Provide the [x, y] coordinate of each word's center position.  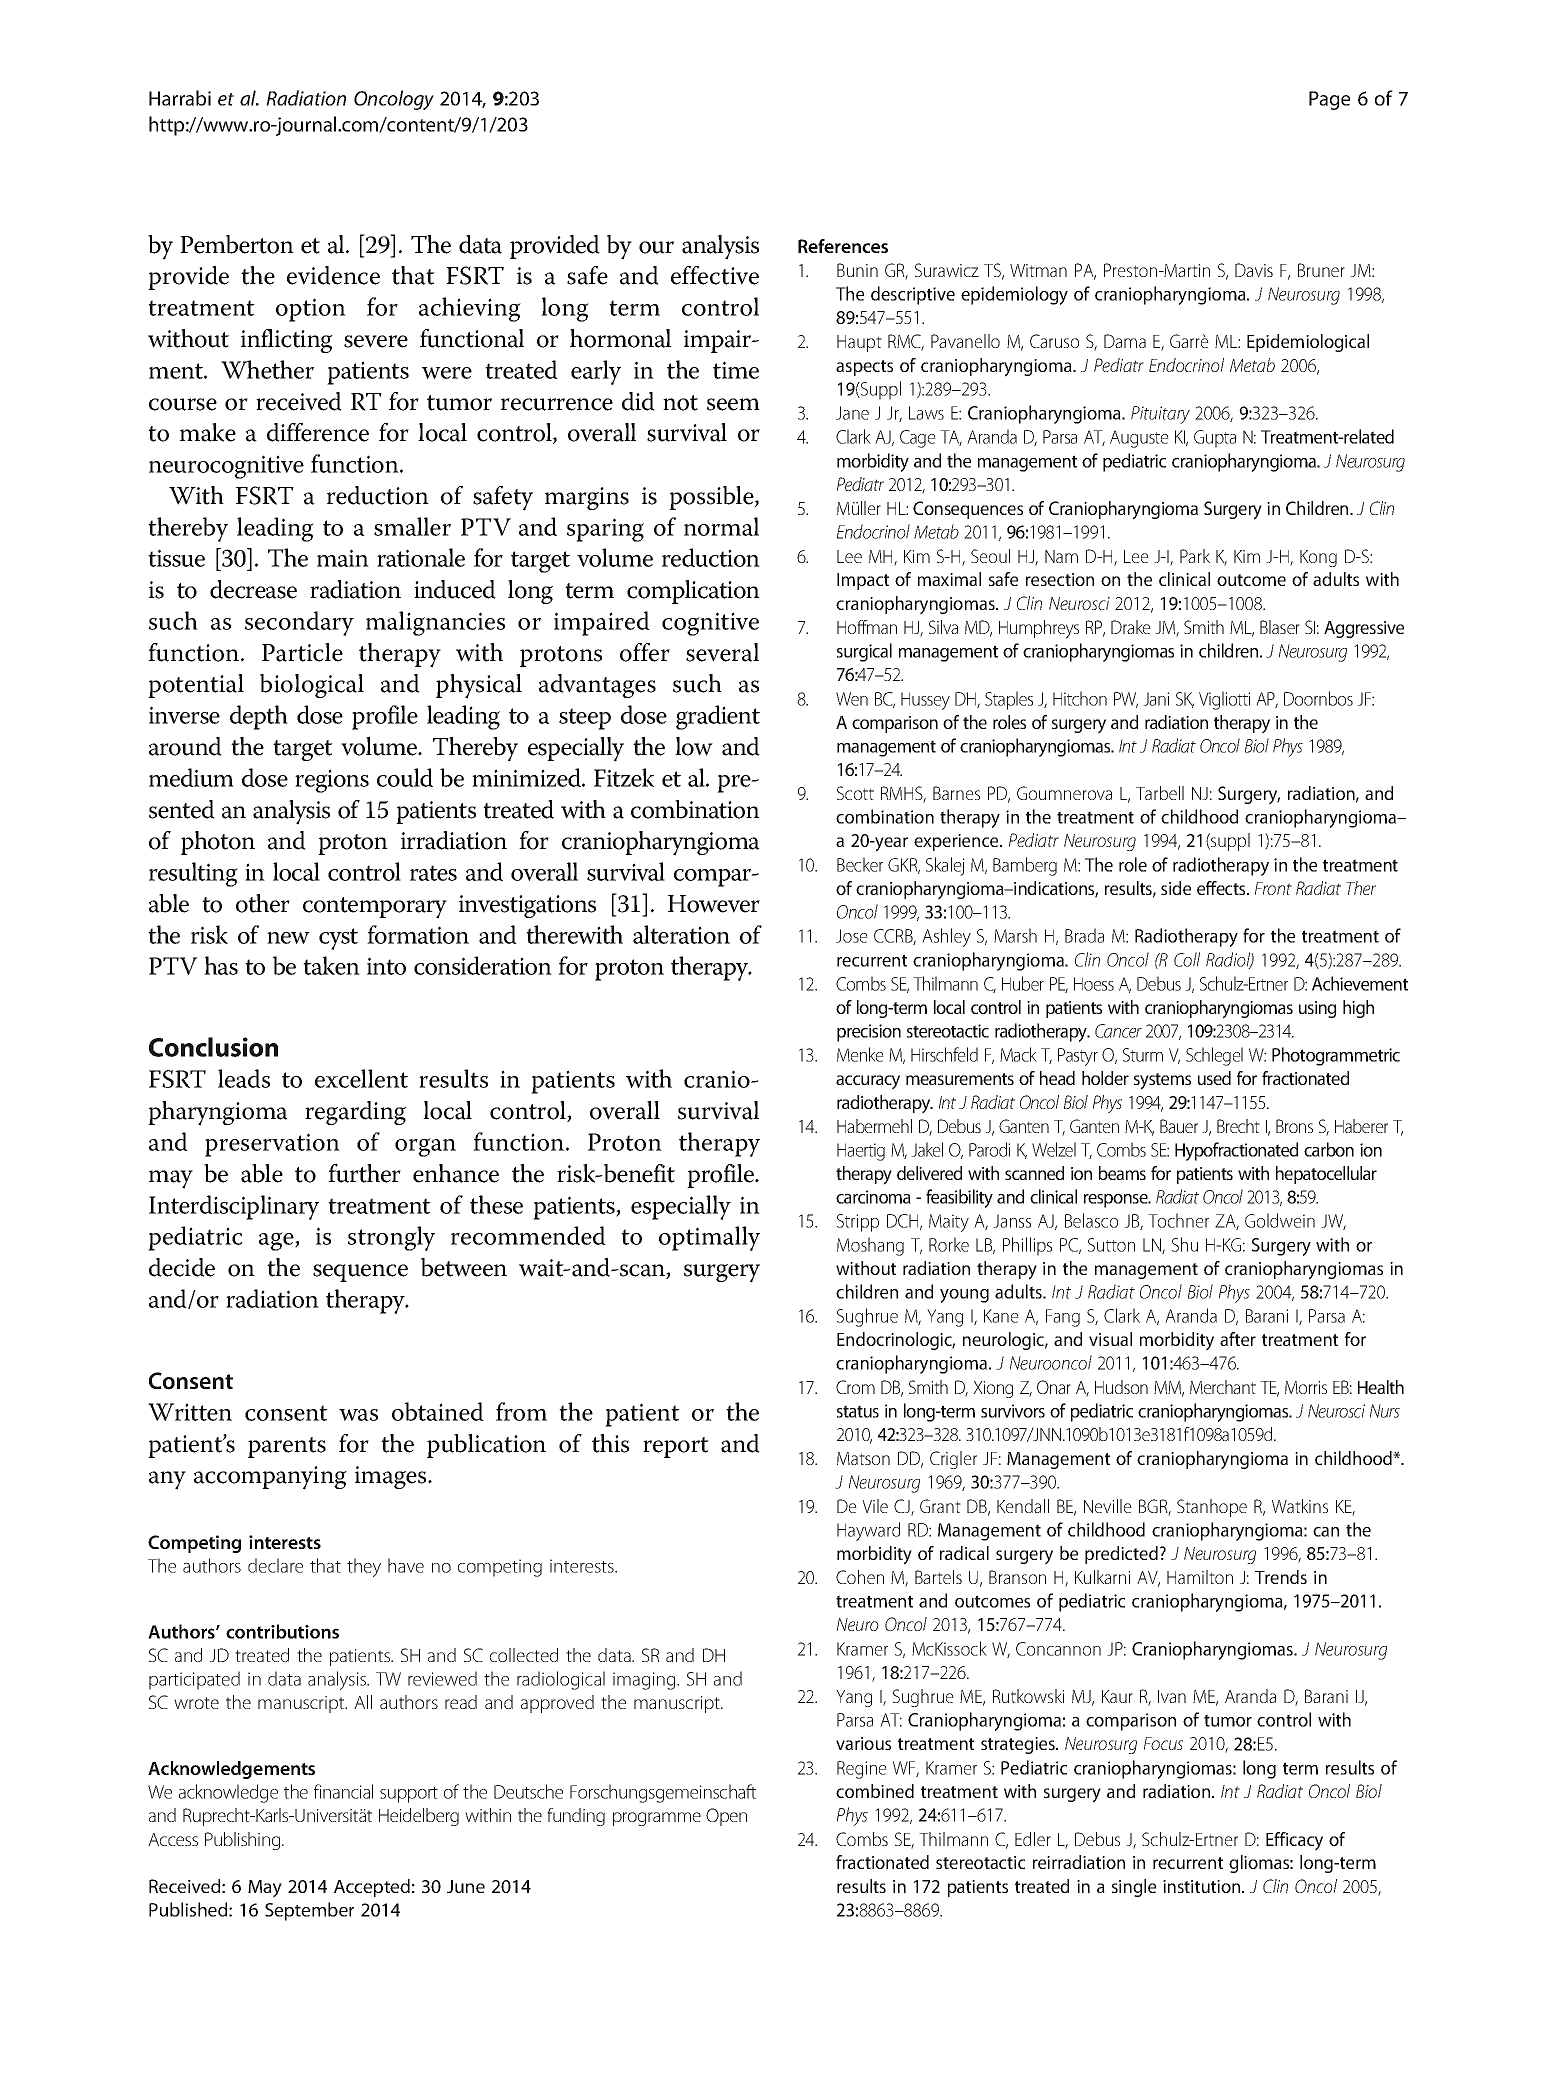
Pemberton [237, 244]
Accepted [372, 1888]
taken [331, 965]
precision [869, 1033]
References [843, 246]
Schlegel [1214, 1056]
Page [1329, 100]
